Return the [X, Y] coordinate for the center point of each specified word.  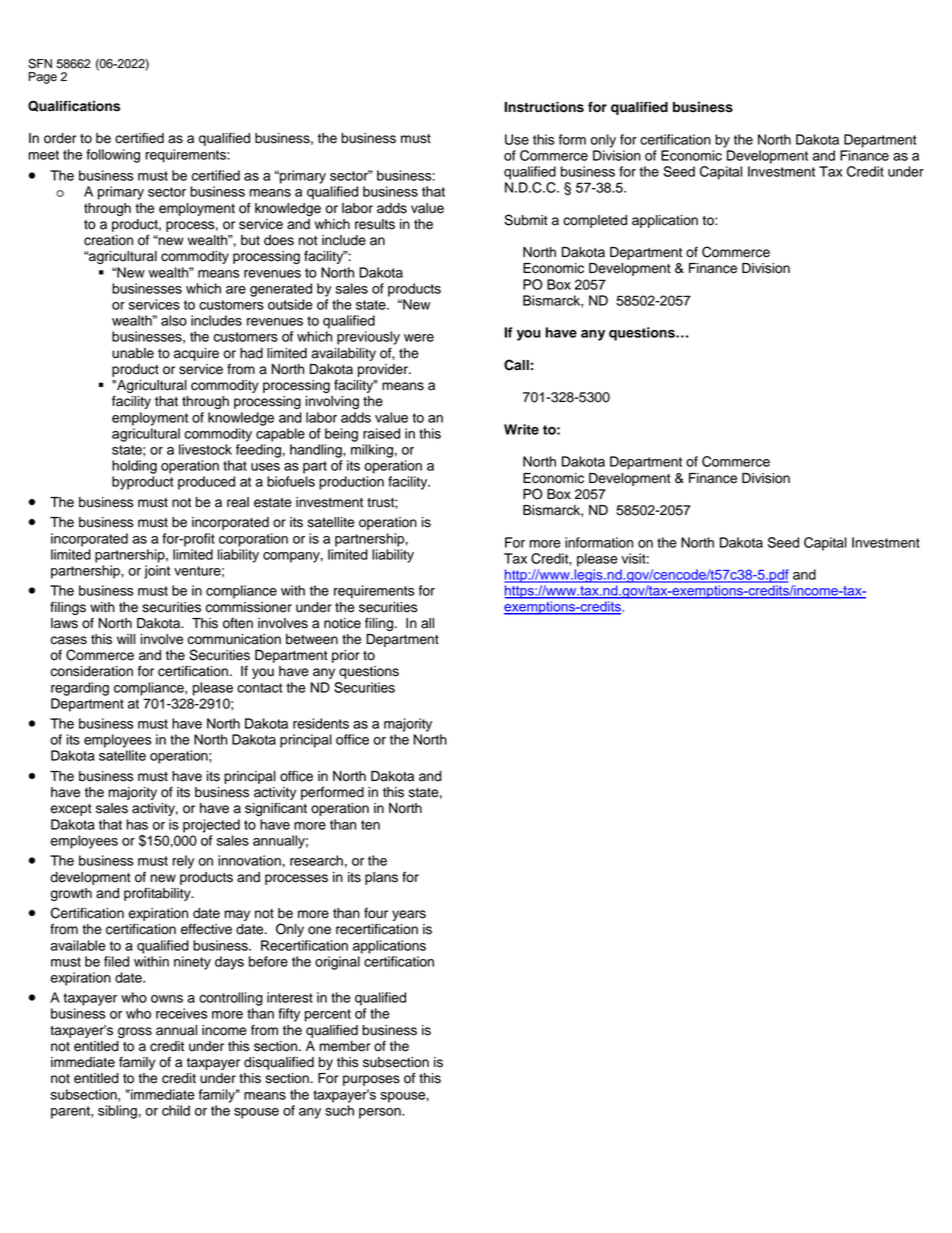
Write [521, 429]
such [339, 1110]
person [381, 1113]
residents [321, 723]
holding [134, 467]
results [375, 224]
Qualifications [74, 106]
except [71, 810]
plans [381, 878]
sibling [117, 1112]
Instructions [544, 107]
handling [317, 451]
